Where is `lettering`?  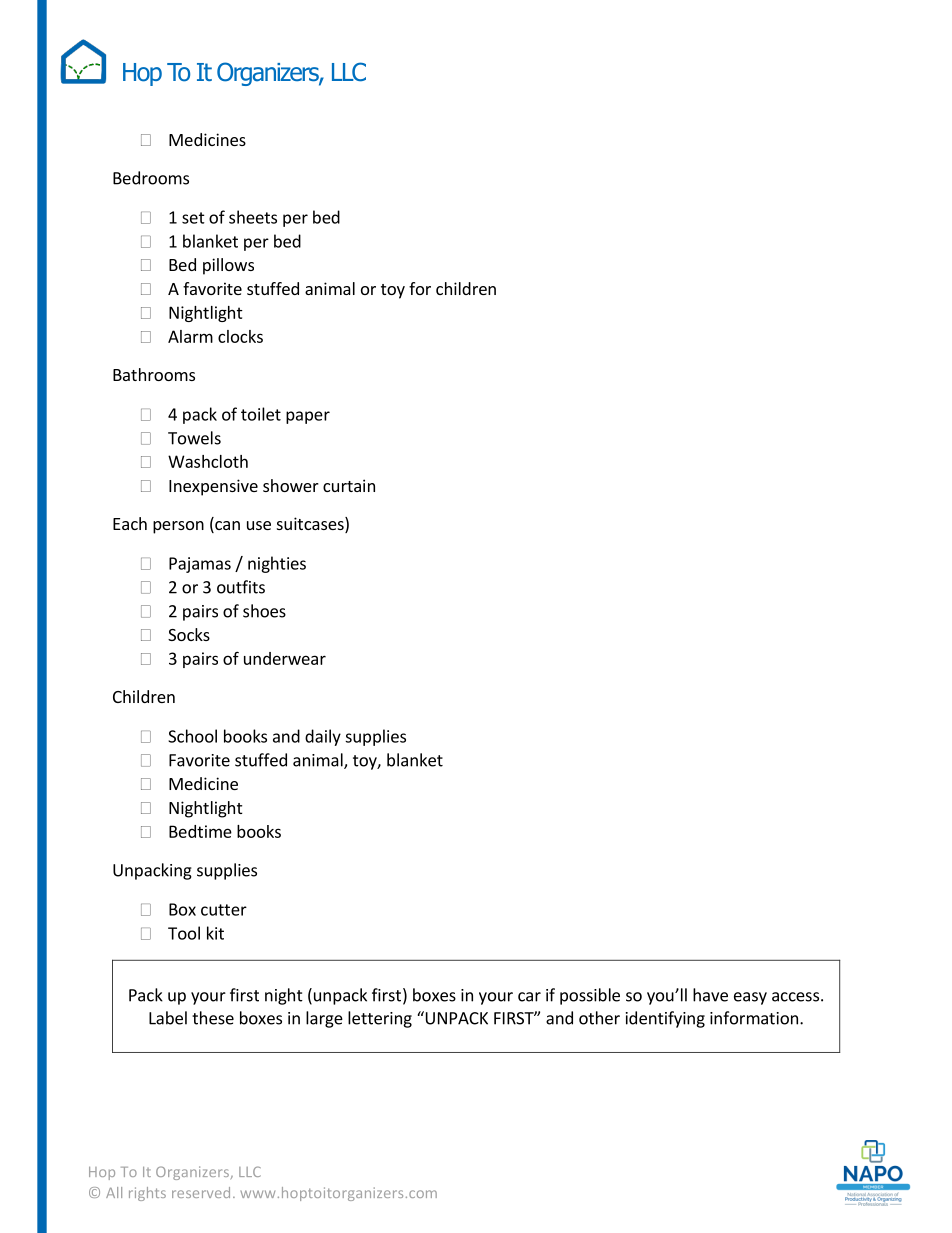 lettering is located at coordinates (380, 1019).
